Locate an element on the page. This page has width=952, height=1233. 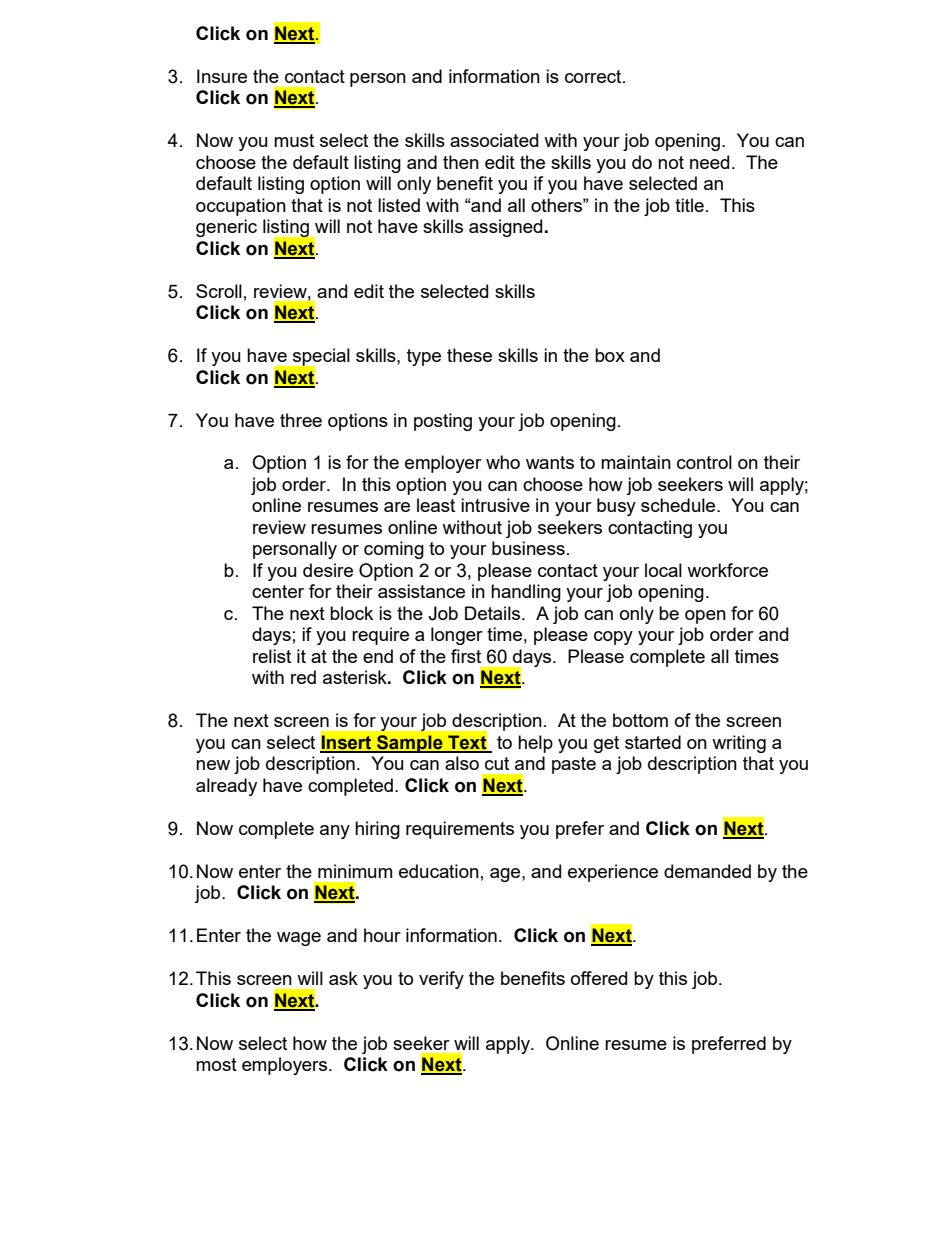
most is located at coordinates (216, 1064).
